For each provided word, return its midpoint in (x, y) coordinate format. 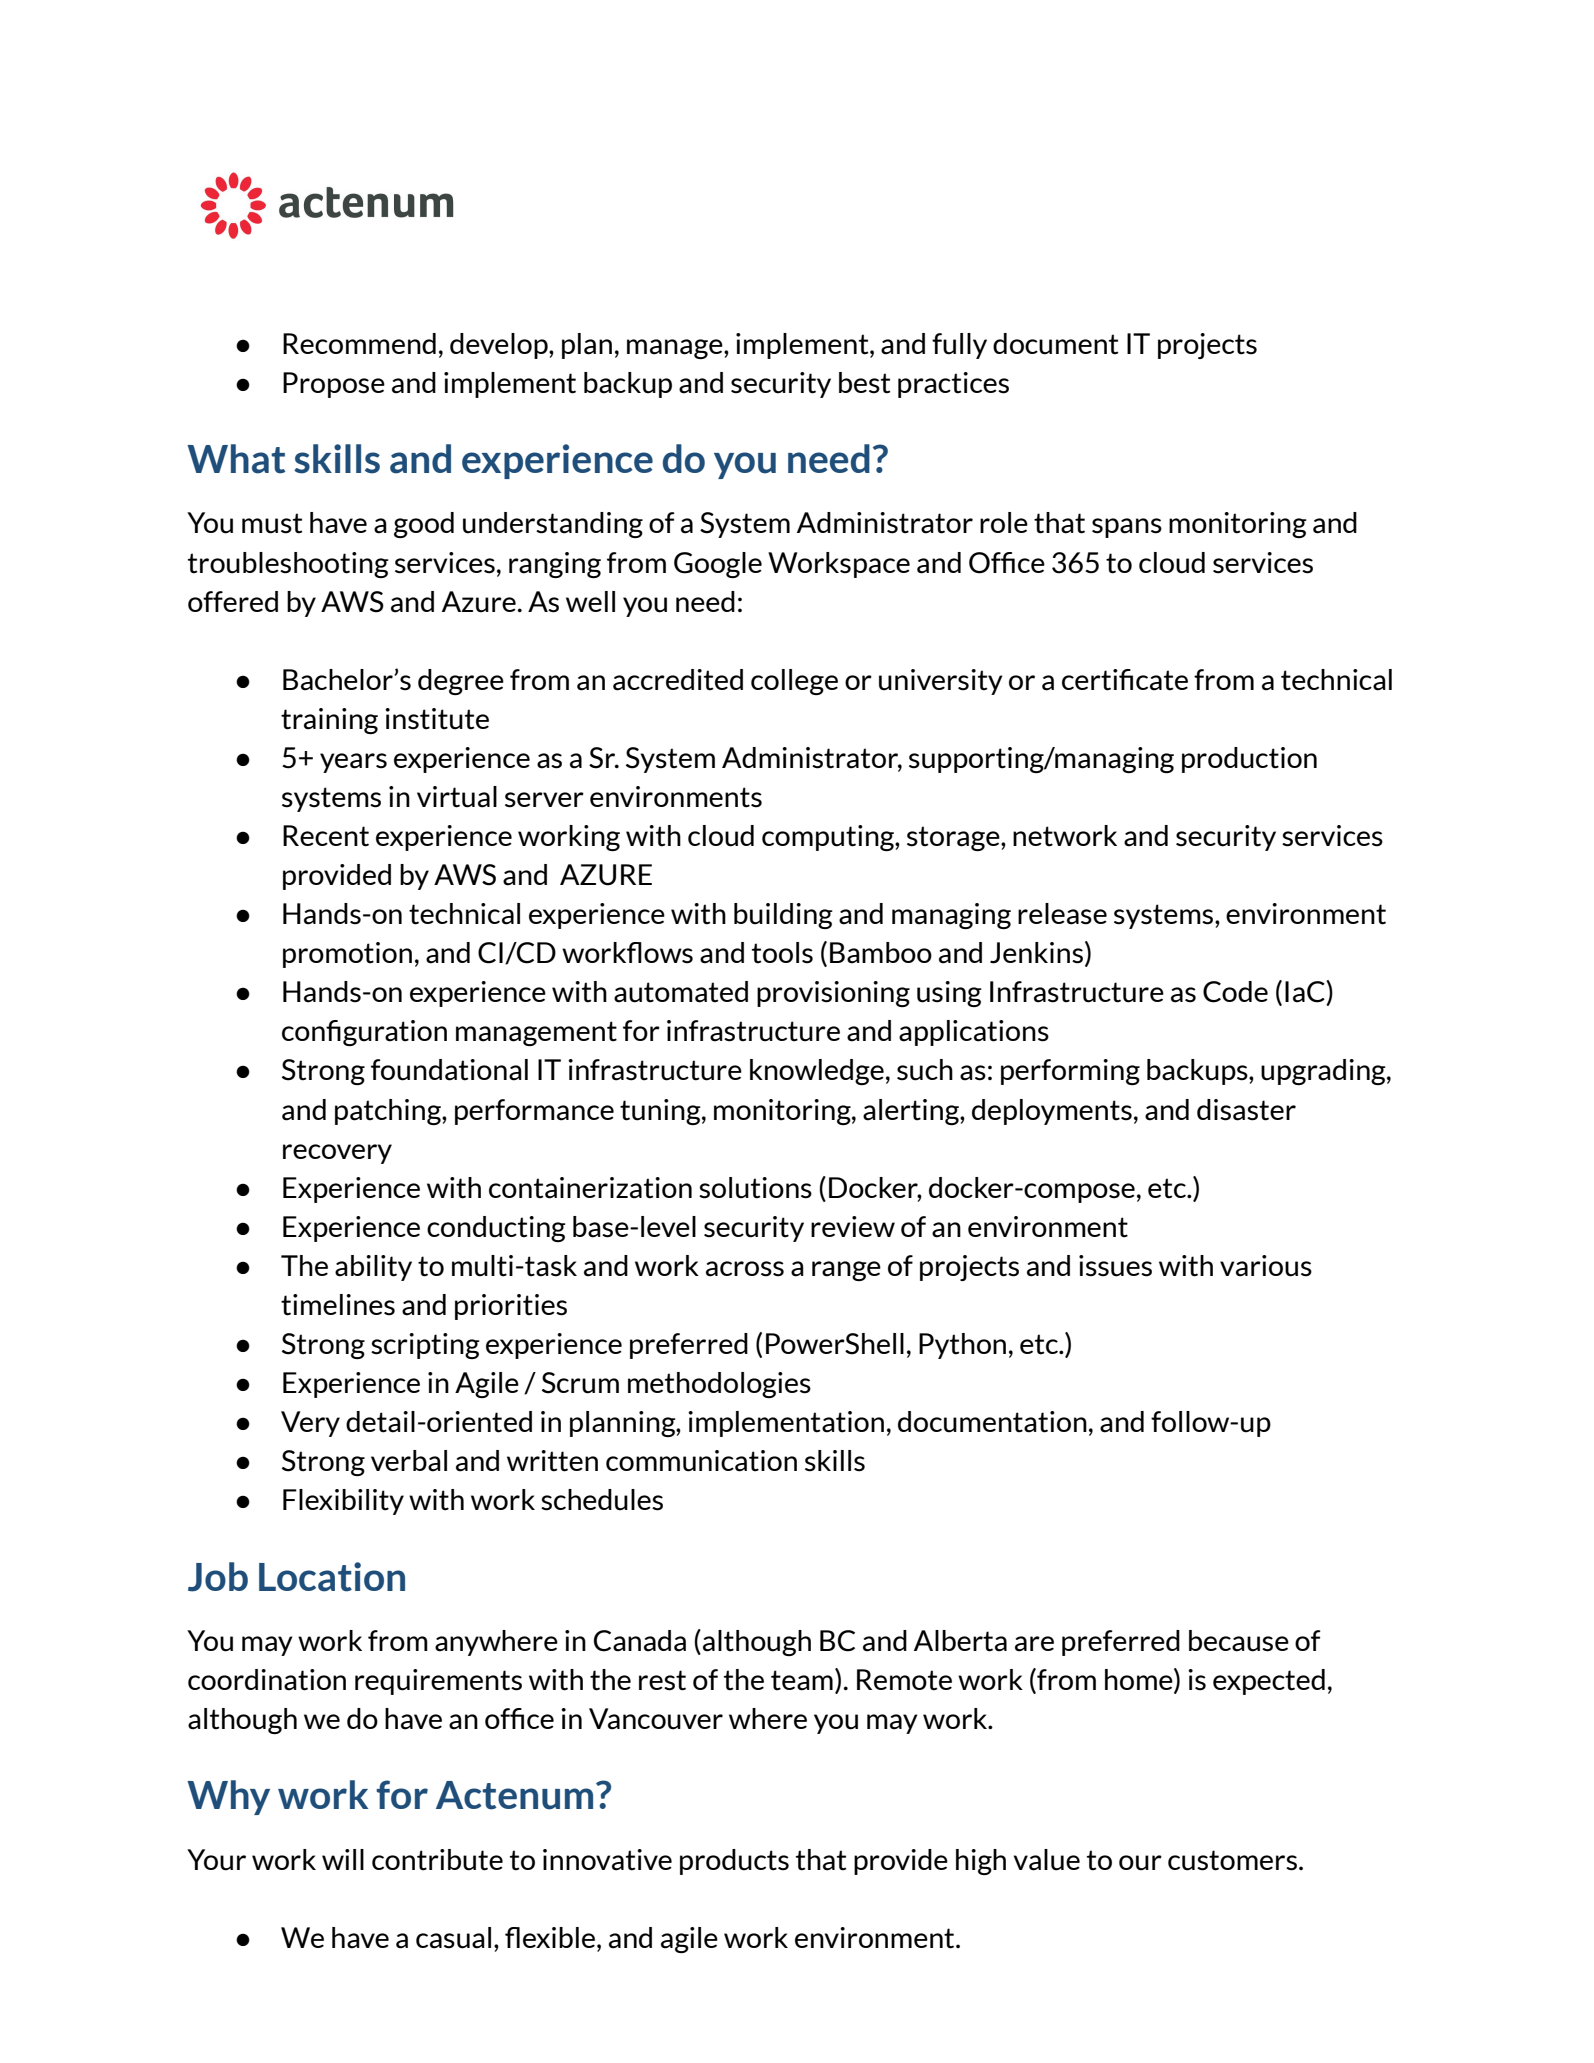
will (343, 1859)
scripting (425, 1346)
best (864, 383)
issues (1115, 1266)
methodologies (719, 1385)
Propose (334, 385)
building (783, 916)
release (1062, 914)
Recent (326, 836)
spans (1127, 528)
